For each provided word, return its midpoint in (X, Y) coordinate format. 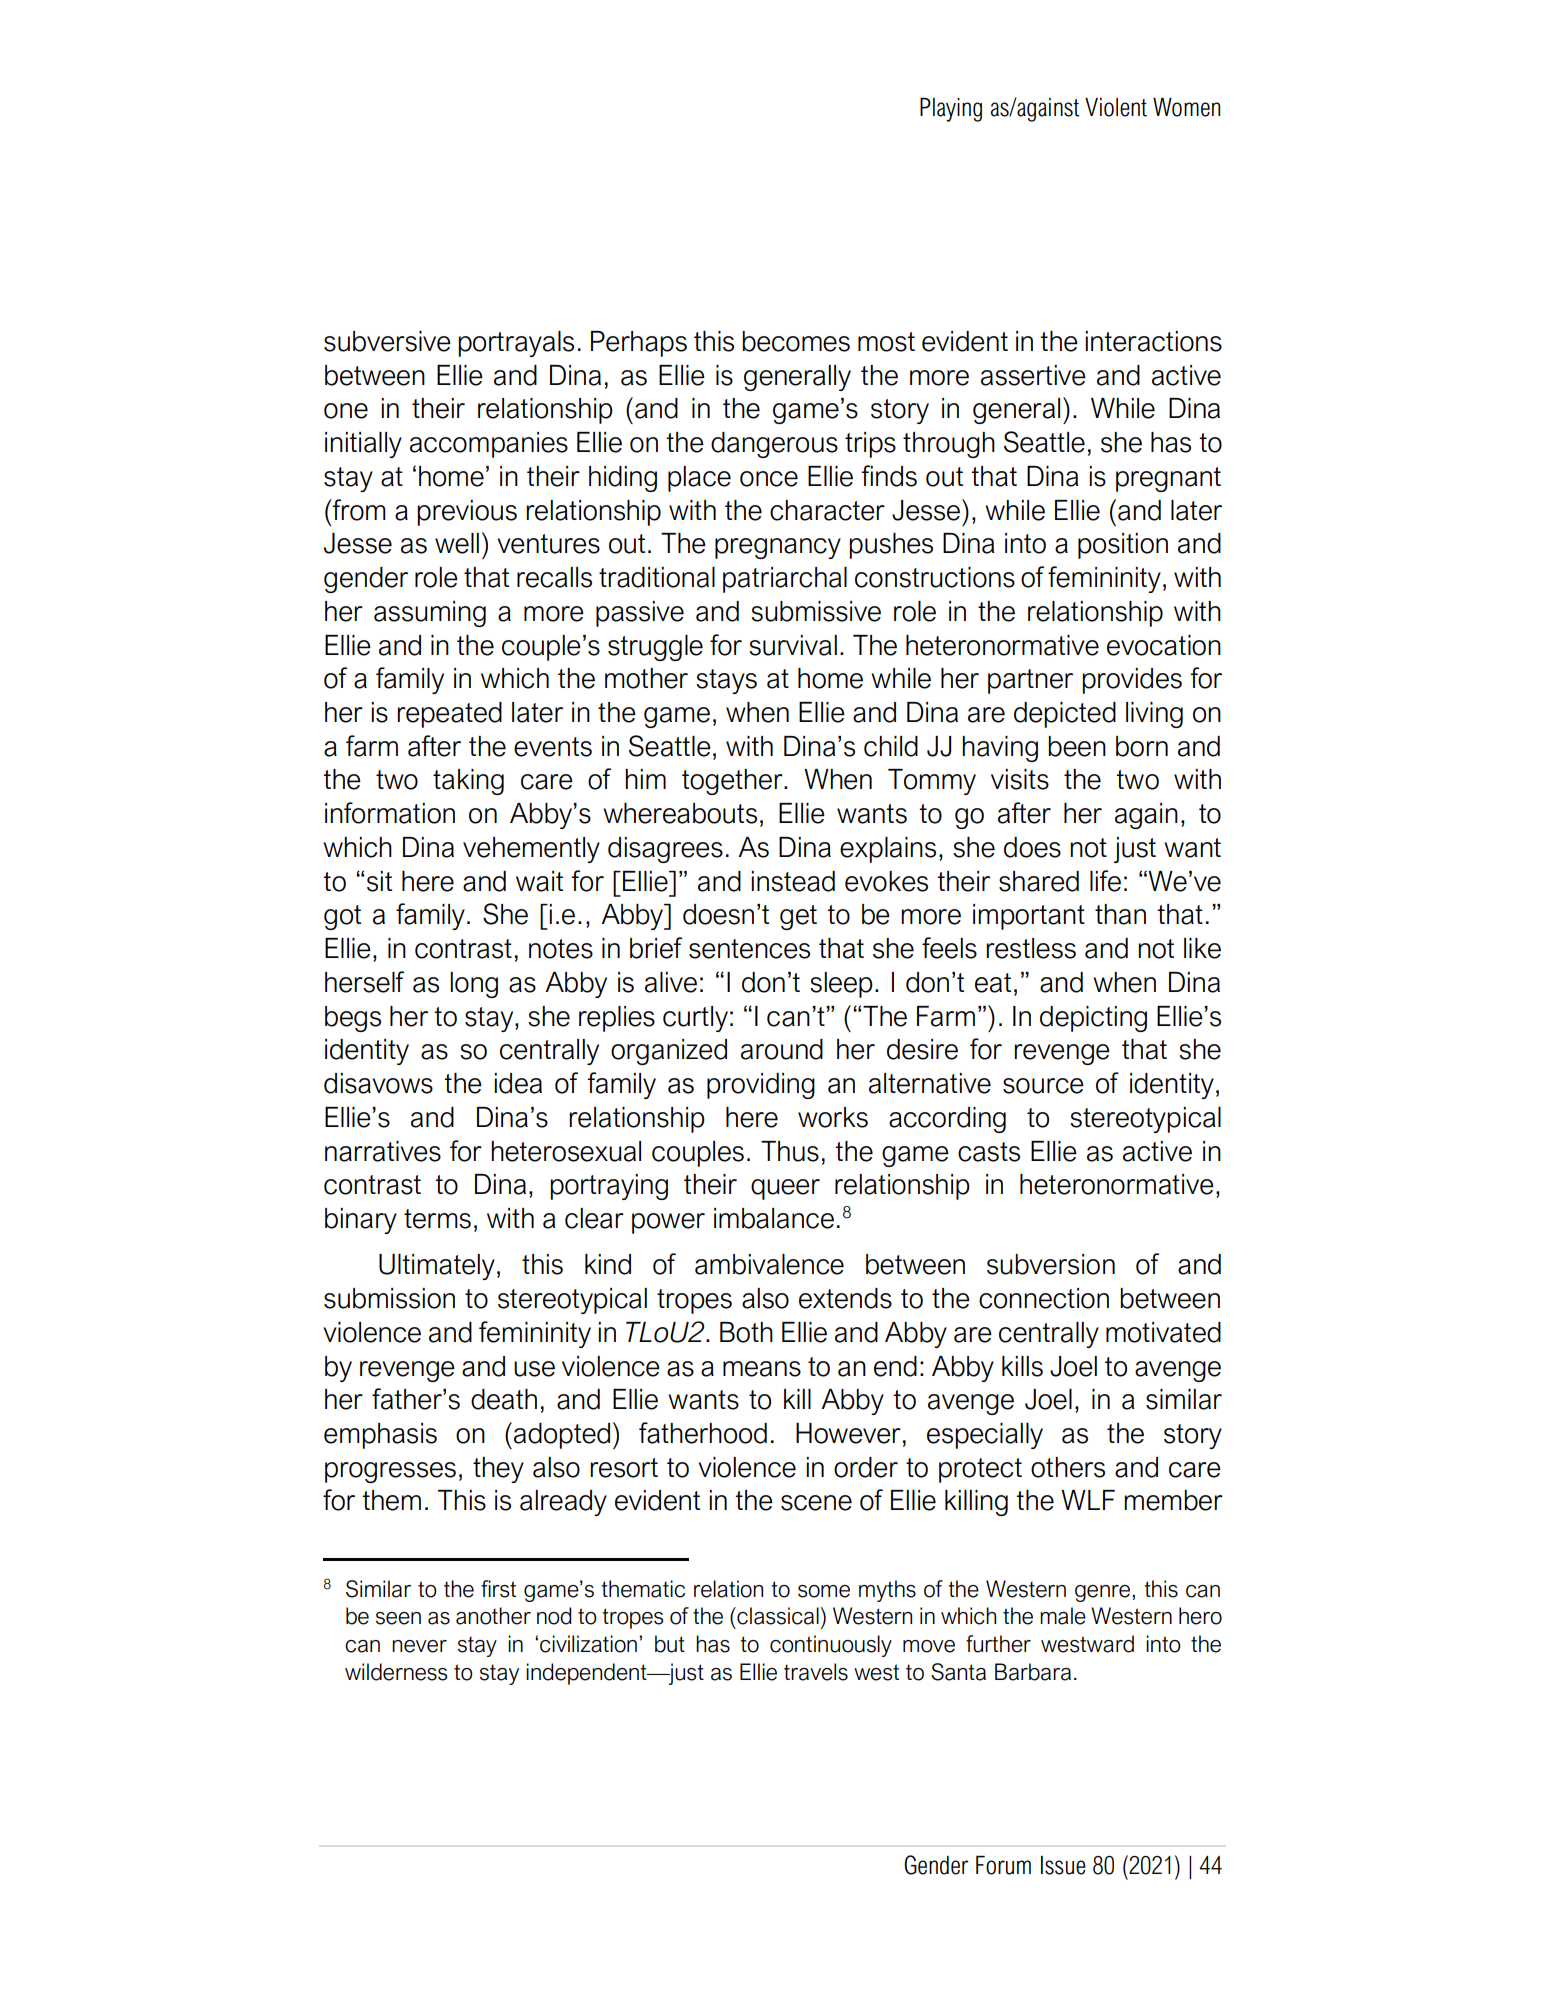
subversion (1051, 1264)
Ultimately (437, 1267)
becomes (796, 341)
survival (793, 645)
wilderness (396, 1672)
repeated (449, 715)
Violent (1116, 107)
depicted (1065, 715)
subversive (387, 341)
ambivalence (769, 1264)
